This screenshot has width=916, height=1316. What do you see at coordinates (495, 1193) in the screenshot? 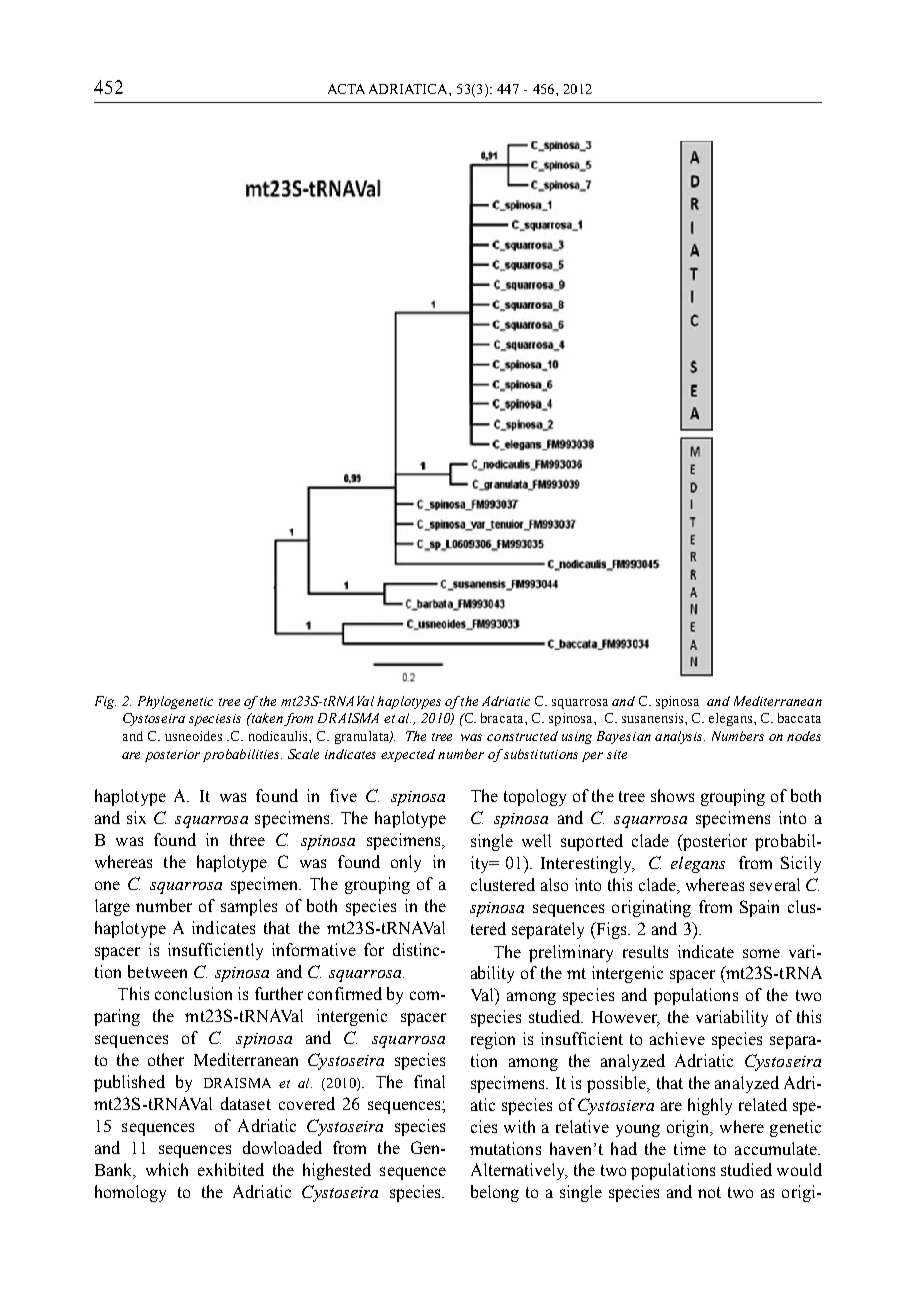
I see `belong` at bounding box center [495, 1193].
